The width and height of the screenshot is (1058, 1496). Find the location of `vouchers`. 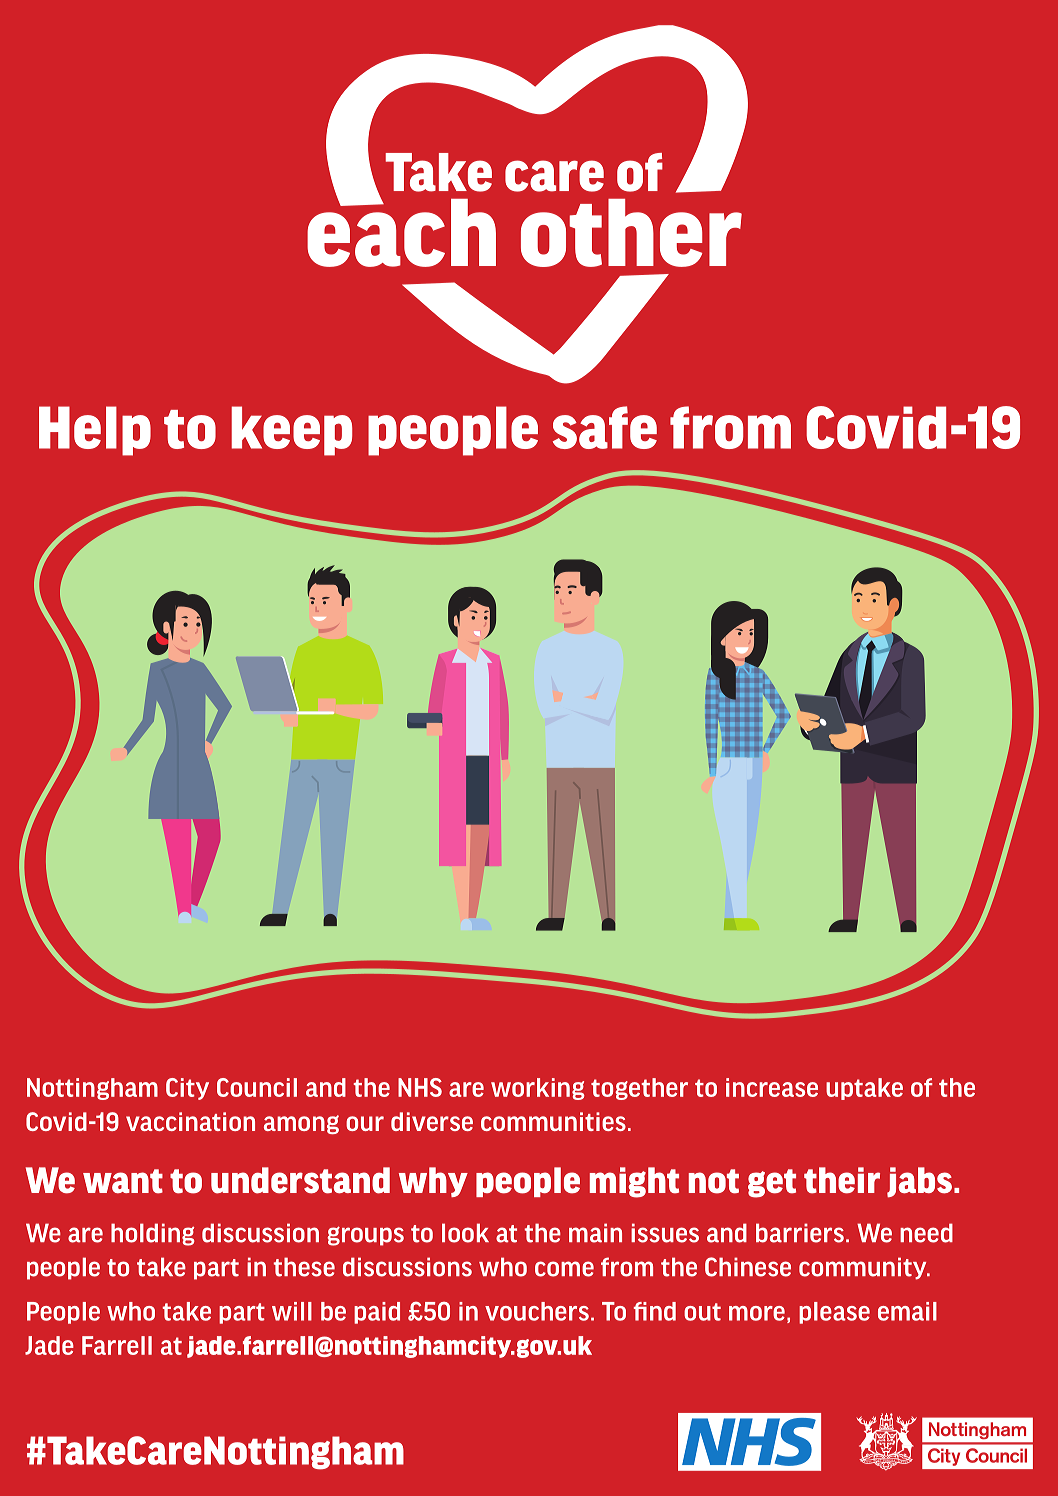

vouchers is located at coordinates (537, 1311).
